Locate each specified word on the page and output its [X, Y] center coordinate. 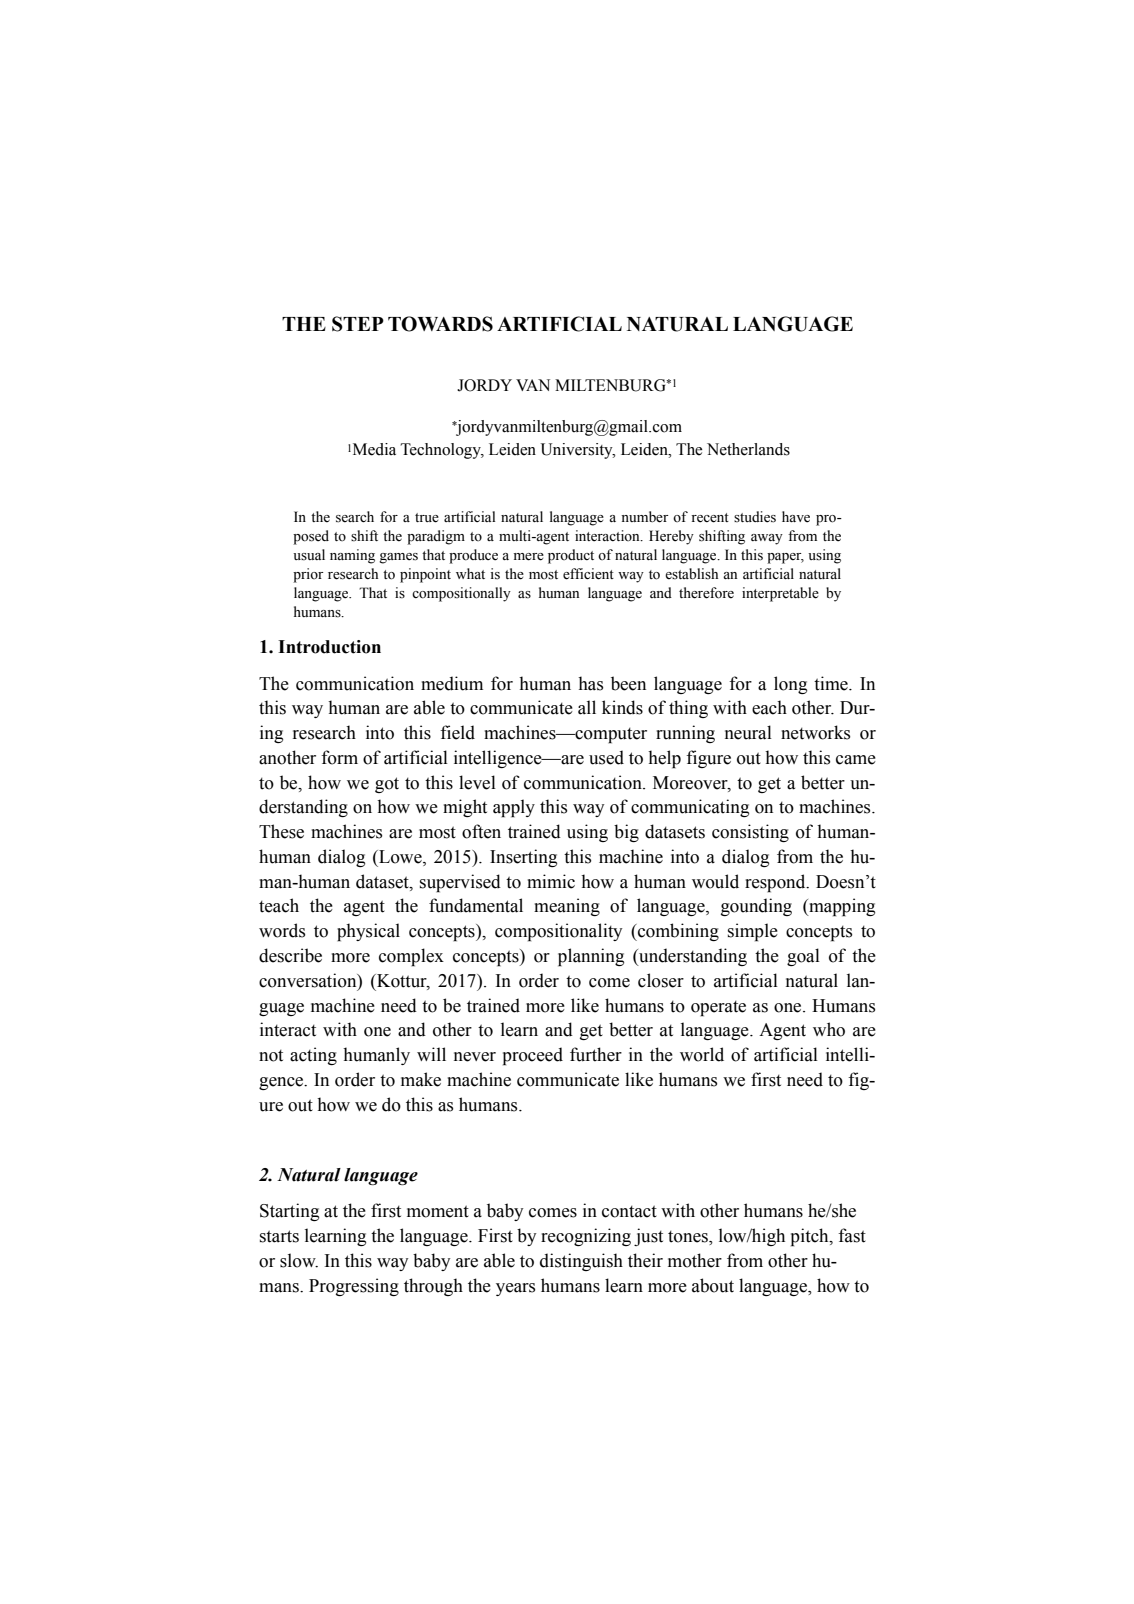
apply [514, 808]
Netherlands [748, 449]
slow [299, 1260]
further [596, 1054]
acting [313, 1056]
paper [785, 558]
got [387, 785]
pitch [811, 1237]
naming [352, 556]
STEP [358, 324]
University [578, 451]
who [829, 1029]
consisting [750, 833]
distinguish [581, 1262]
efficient [588, 574]
